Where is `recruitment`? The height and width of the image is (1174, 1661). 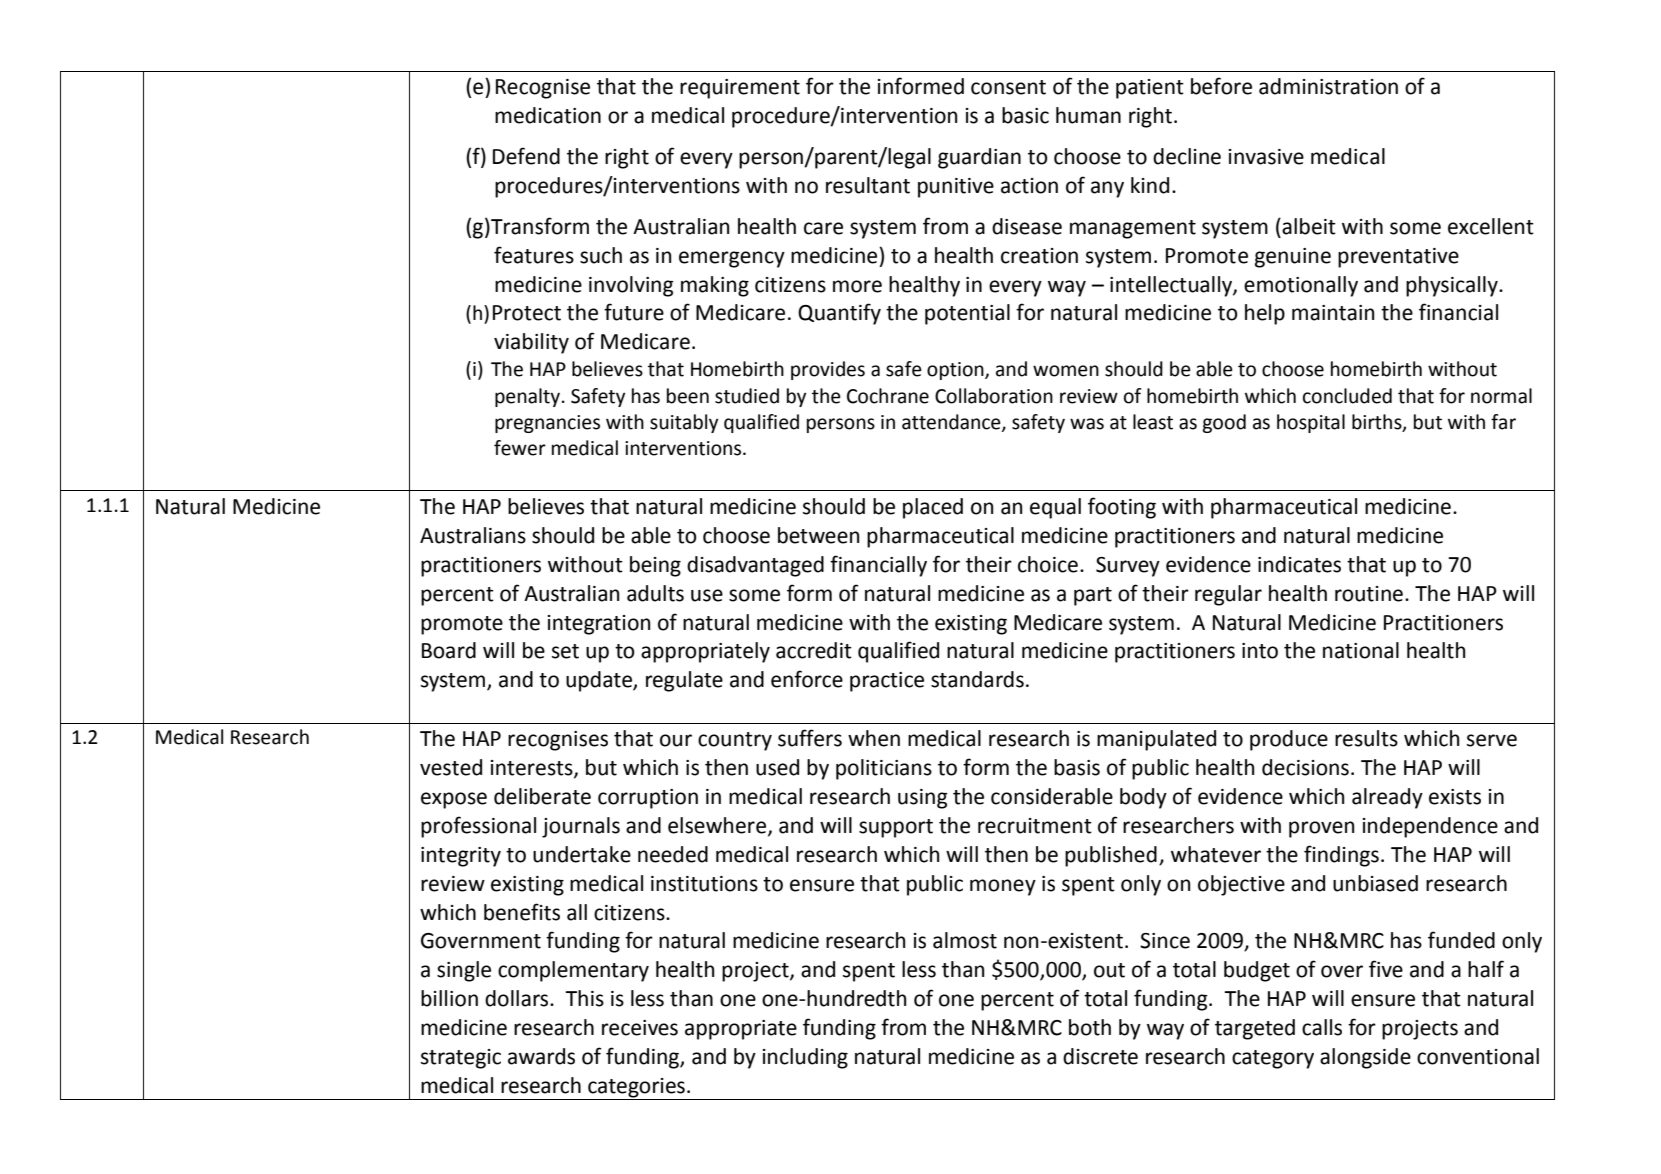 recruitment is located at coordinates (1035, 826).
